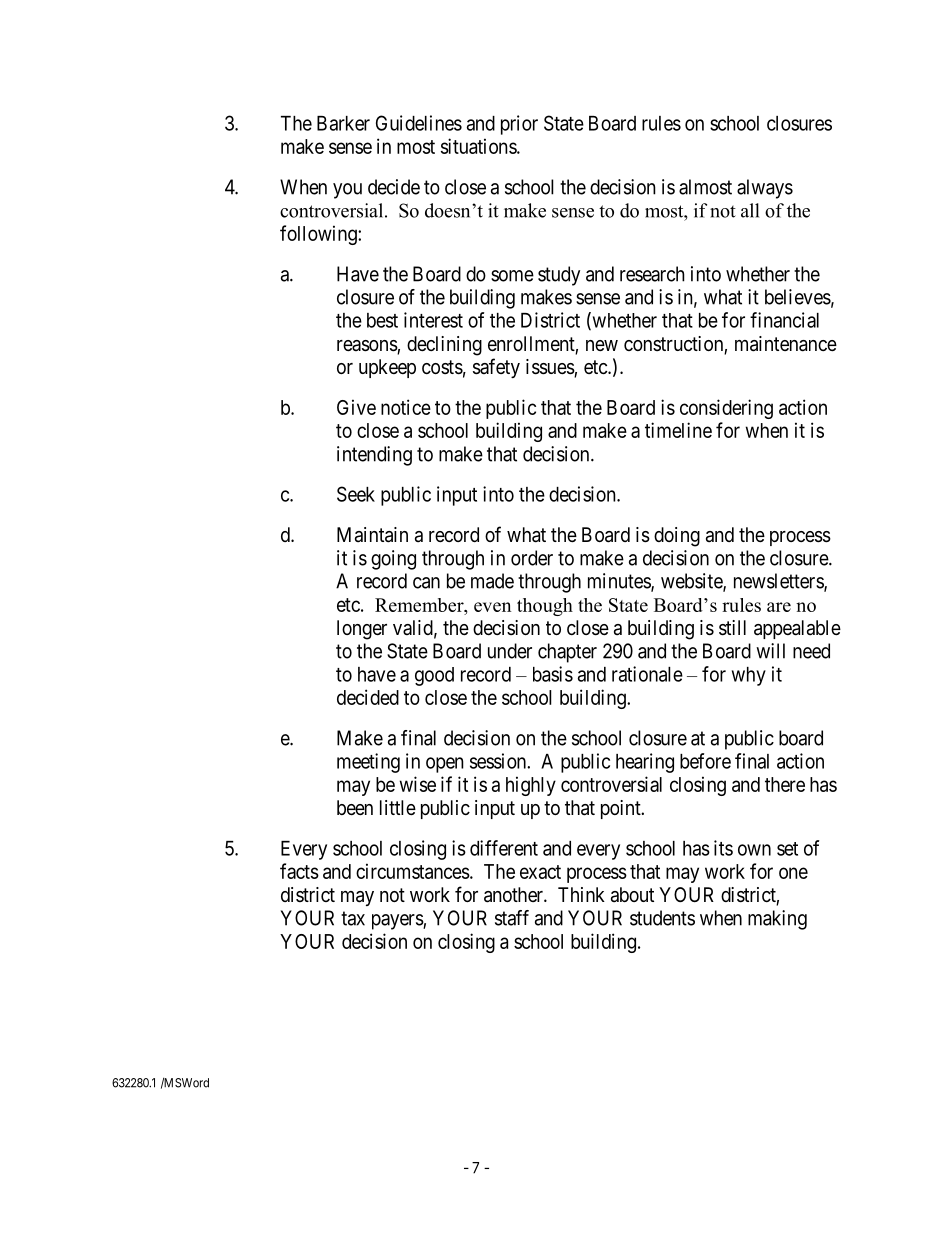 The image size is (952, 1233). What do you see at coordinates (765, 189) in the image?
I see `always` at bounding box center [765, 189].
